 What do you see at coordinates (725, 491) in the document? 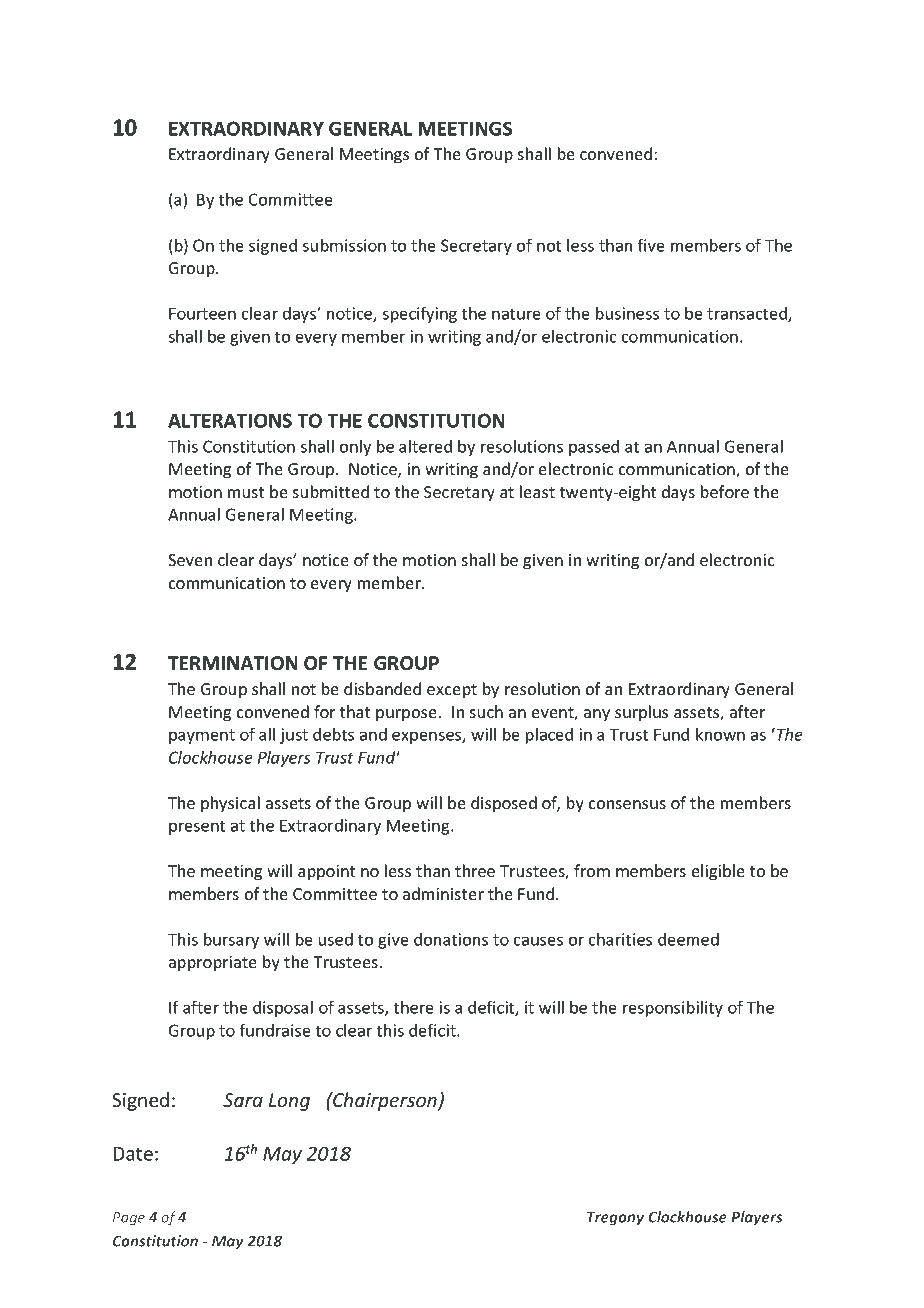
I see `before` at bounding box center [725, 491].
